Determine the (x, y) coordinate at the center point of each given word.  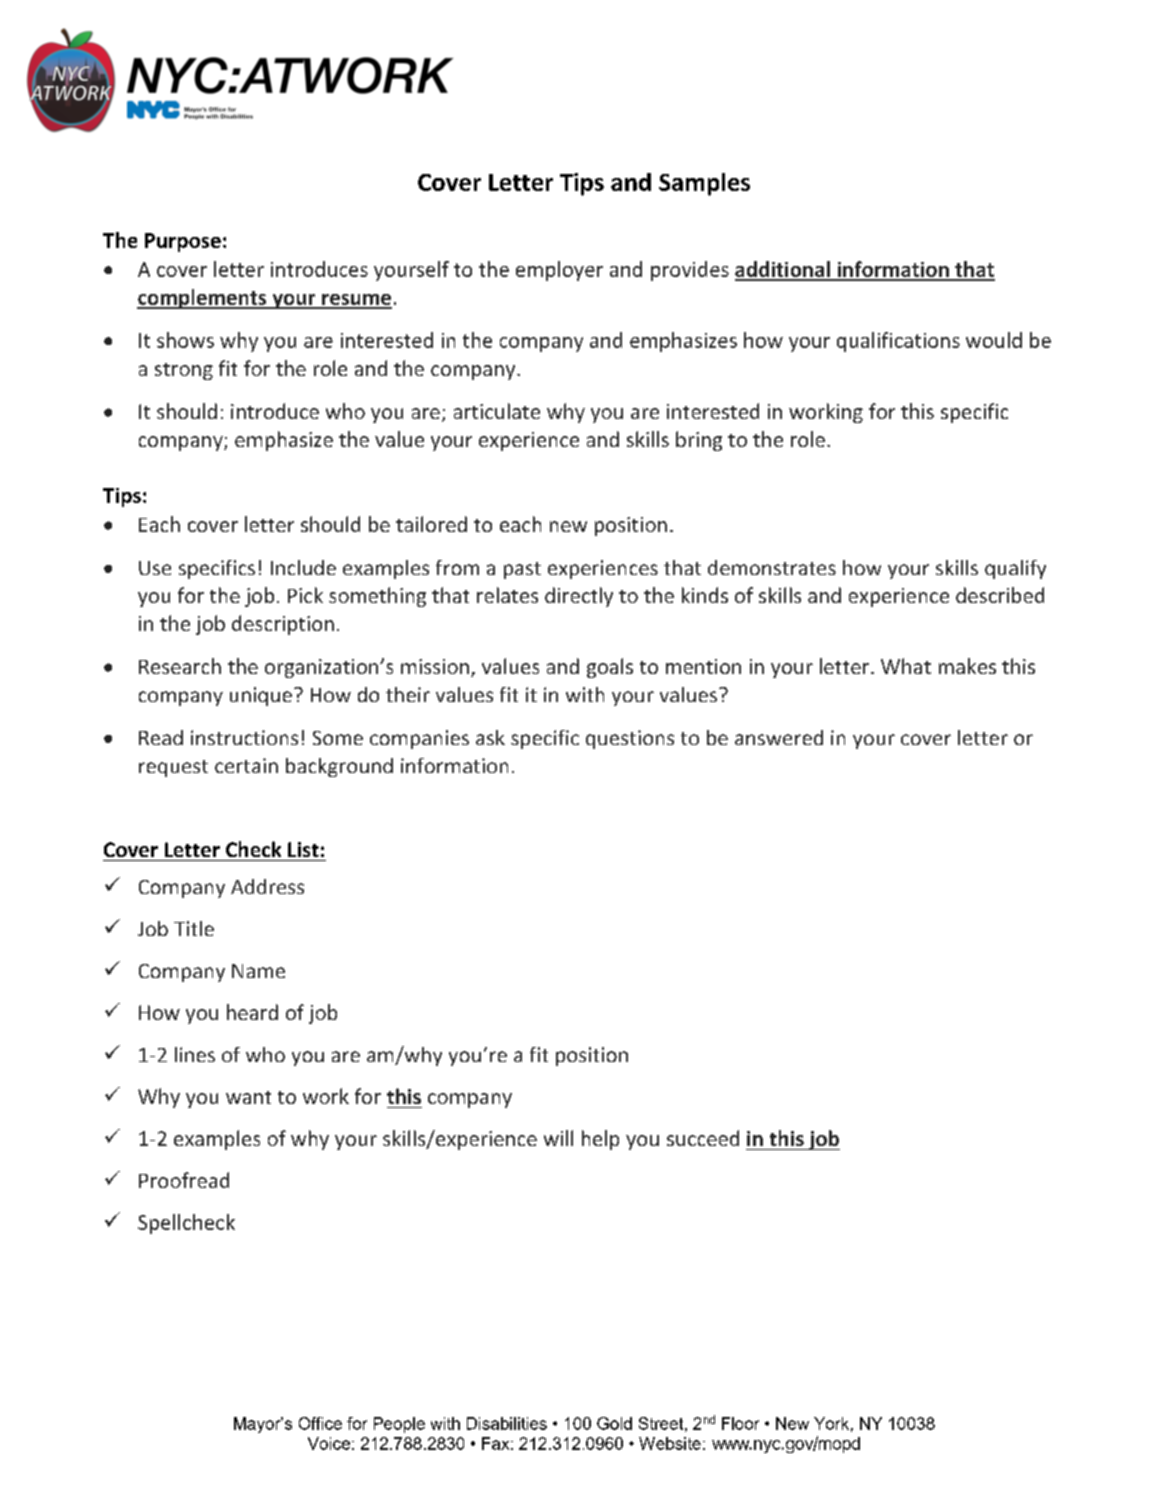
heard (252, 1012)
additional (783, 270)
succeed (703, 1138)
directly (579, 597)
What (906, 666)
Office (320, 1423)
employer (559, 271)
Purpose (183, 242)
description (283, 625)
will (558, 1138)
